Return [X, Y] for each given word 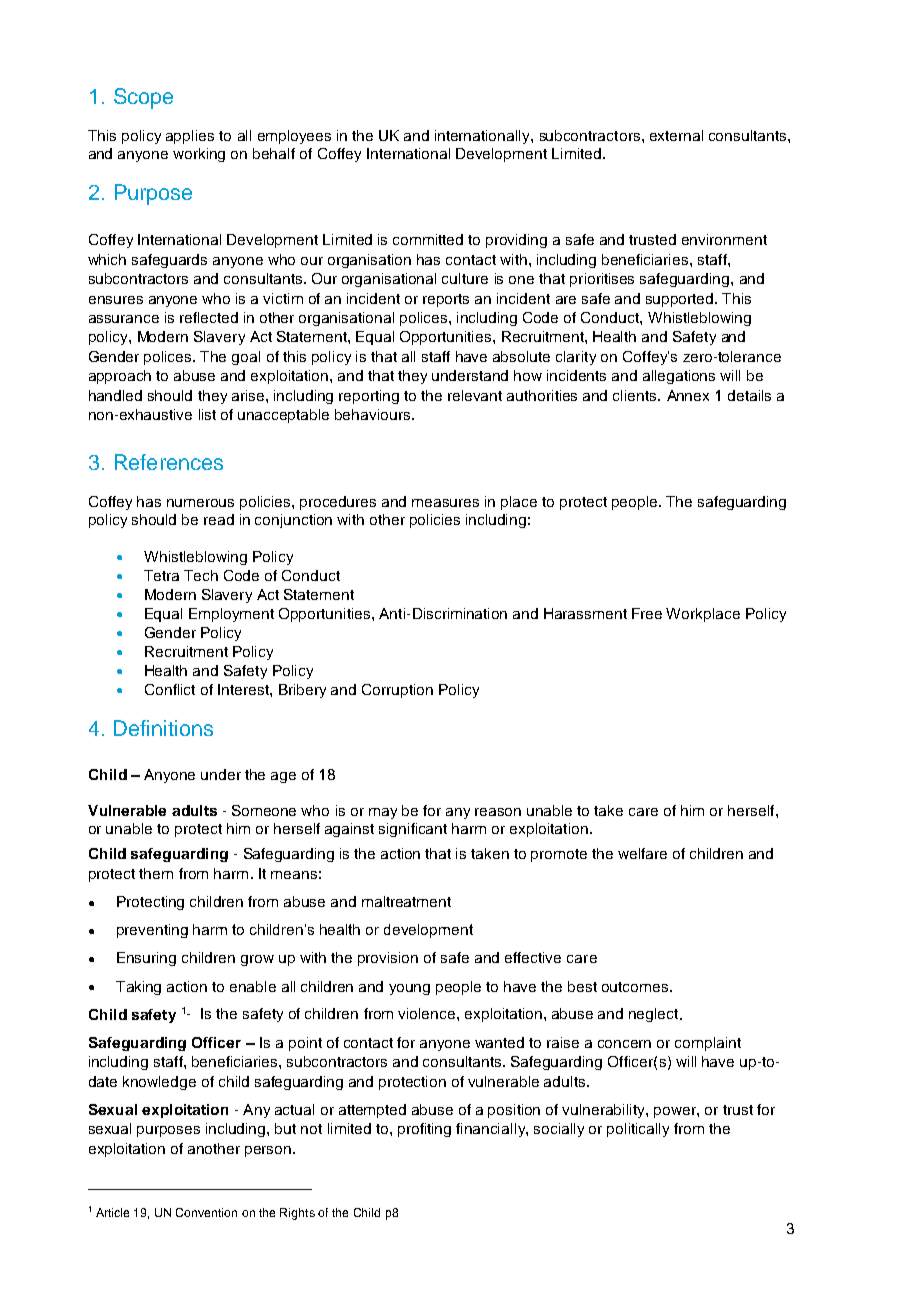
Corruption [397, 691]
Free [647, 613]
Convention [206, 1212]
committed [428, 239]
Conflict [170, 689]
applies [190, 137]
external [676, 135]
